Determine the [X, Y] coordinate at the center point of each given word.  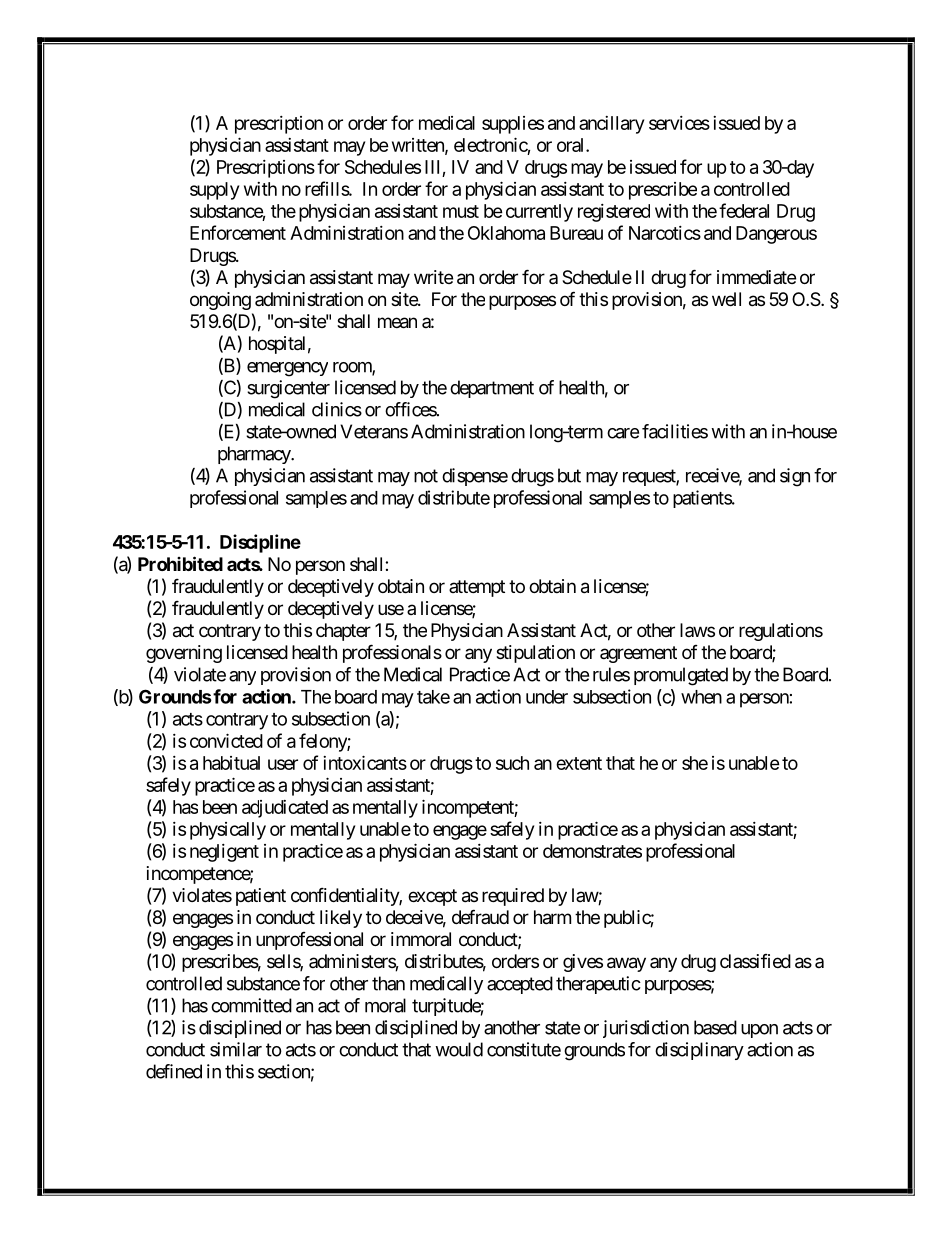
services [679, 123]
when [701, 697]
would [459, 1049]
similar [236, 1049]
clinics [337, 409]
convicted [226, 740]
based [715, 1027]
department [492, 389]
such [512, 763]
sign [795, 477]
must [461, 211]
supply [214, 191]
